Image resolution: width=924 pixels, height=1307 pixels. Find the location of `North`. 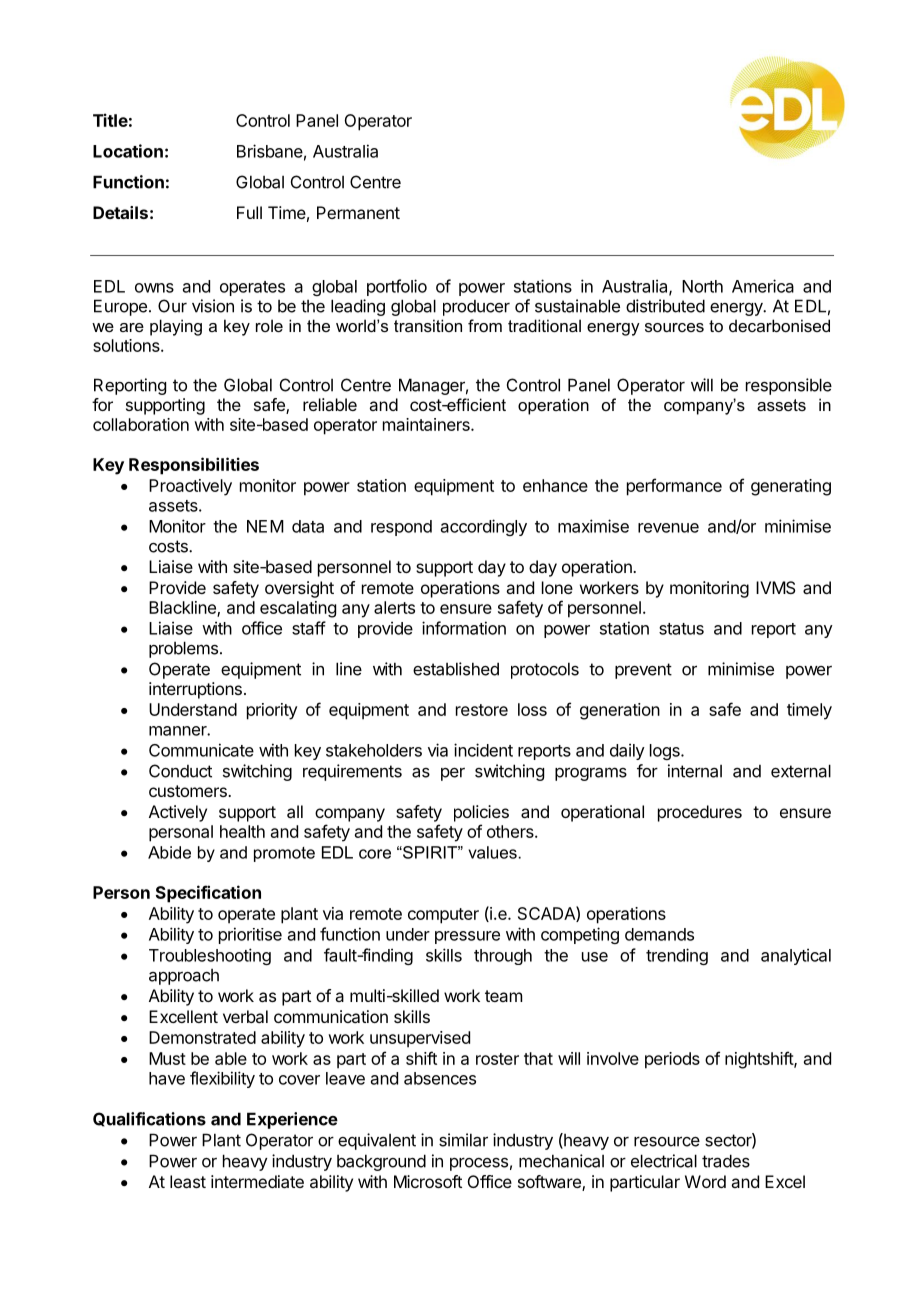

North is located at coordinates (702, 286).
